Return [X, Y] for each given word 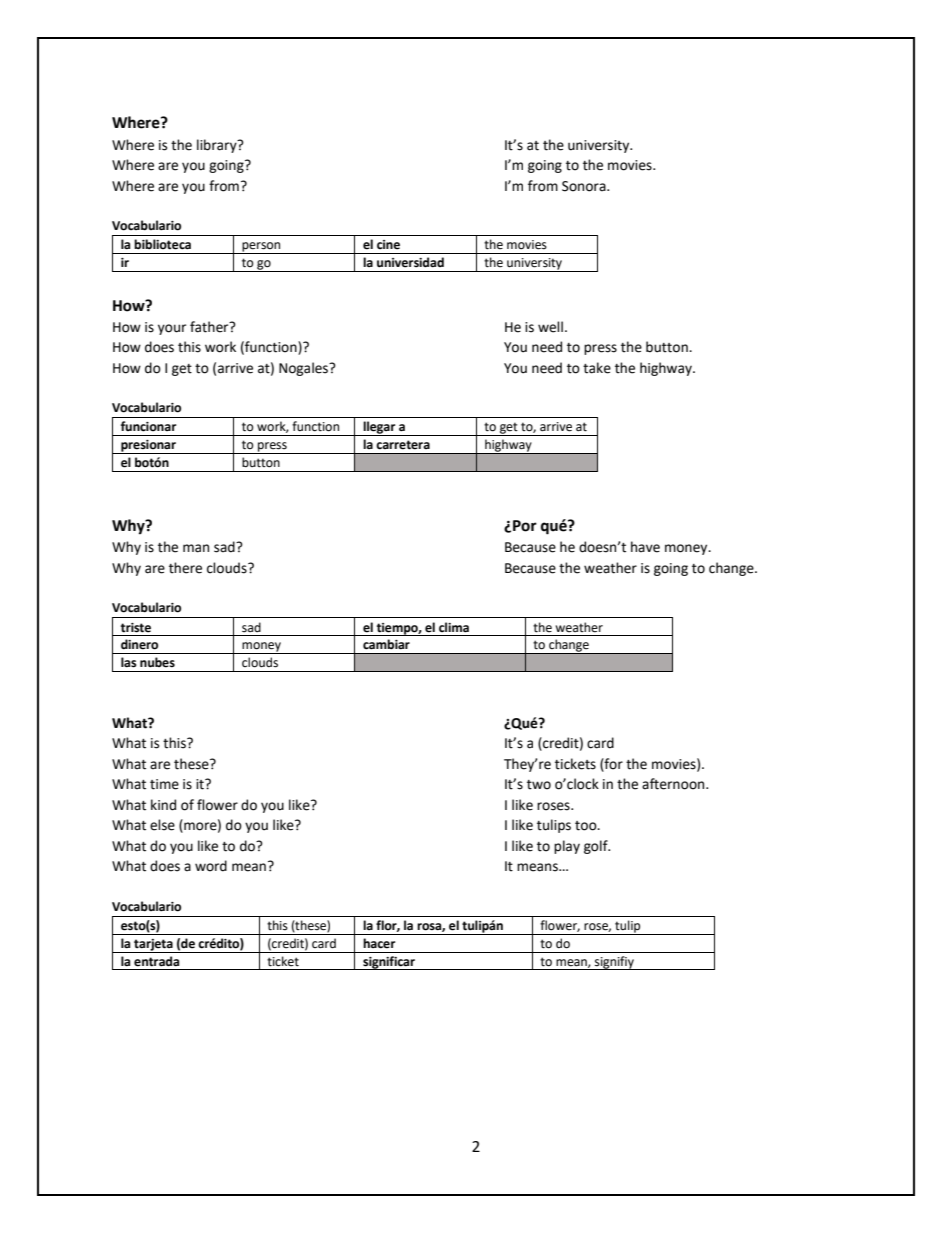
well [550, 327]
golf [597, 847]
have [645, 547]
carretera [403, 445]
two [539, 785]
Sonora [585, 186]
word [211, 866]
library [218, 146]
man [196, 548]
